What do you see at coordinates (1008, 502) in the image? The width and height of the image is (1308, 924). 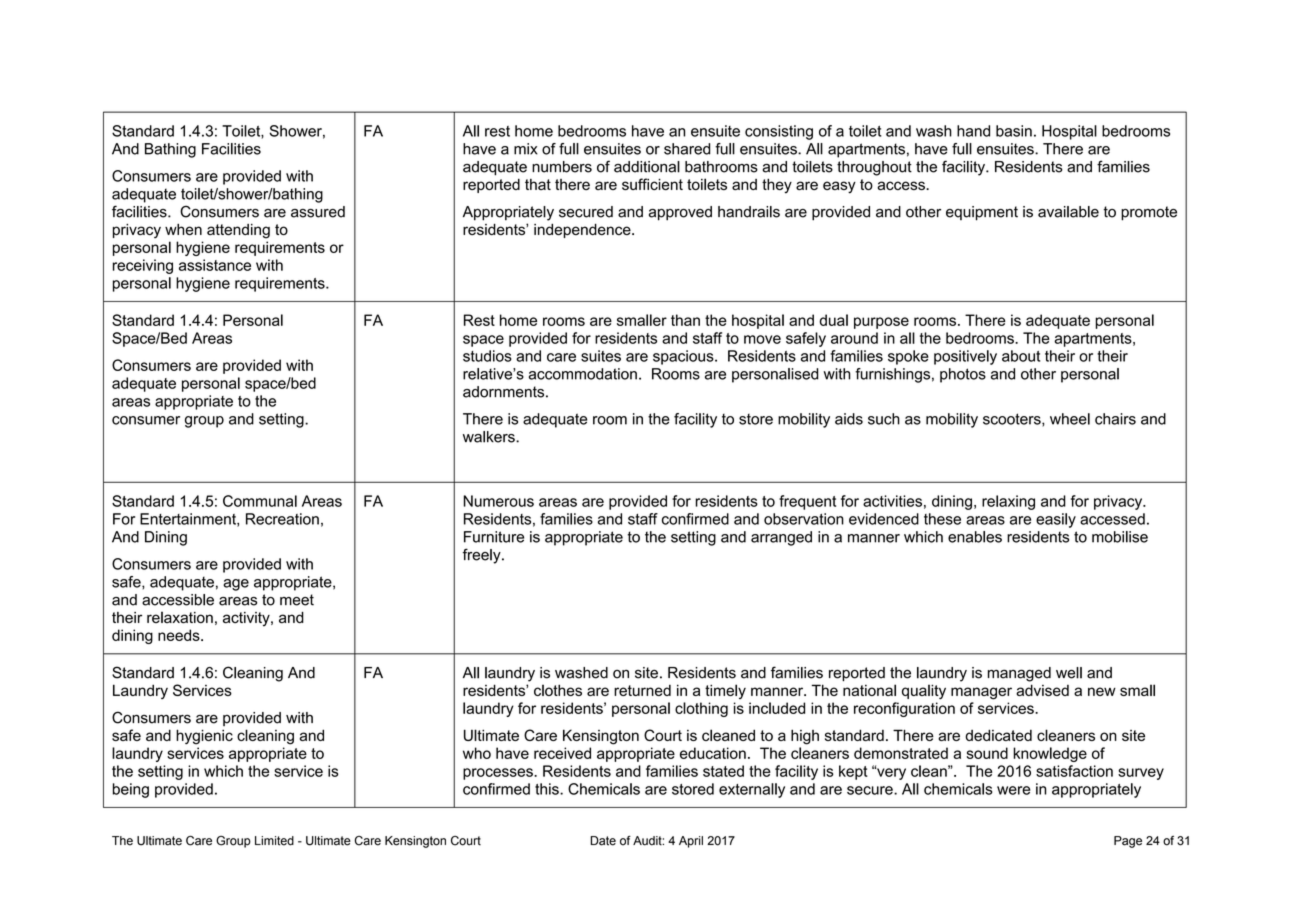 I see `relaxing` at bounding box center [1008, 502].
